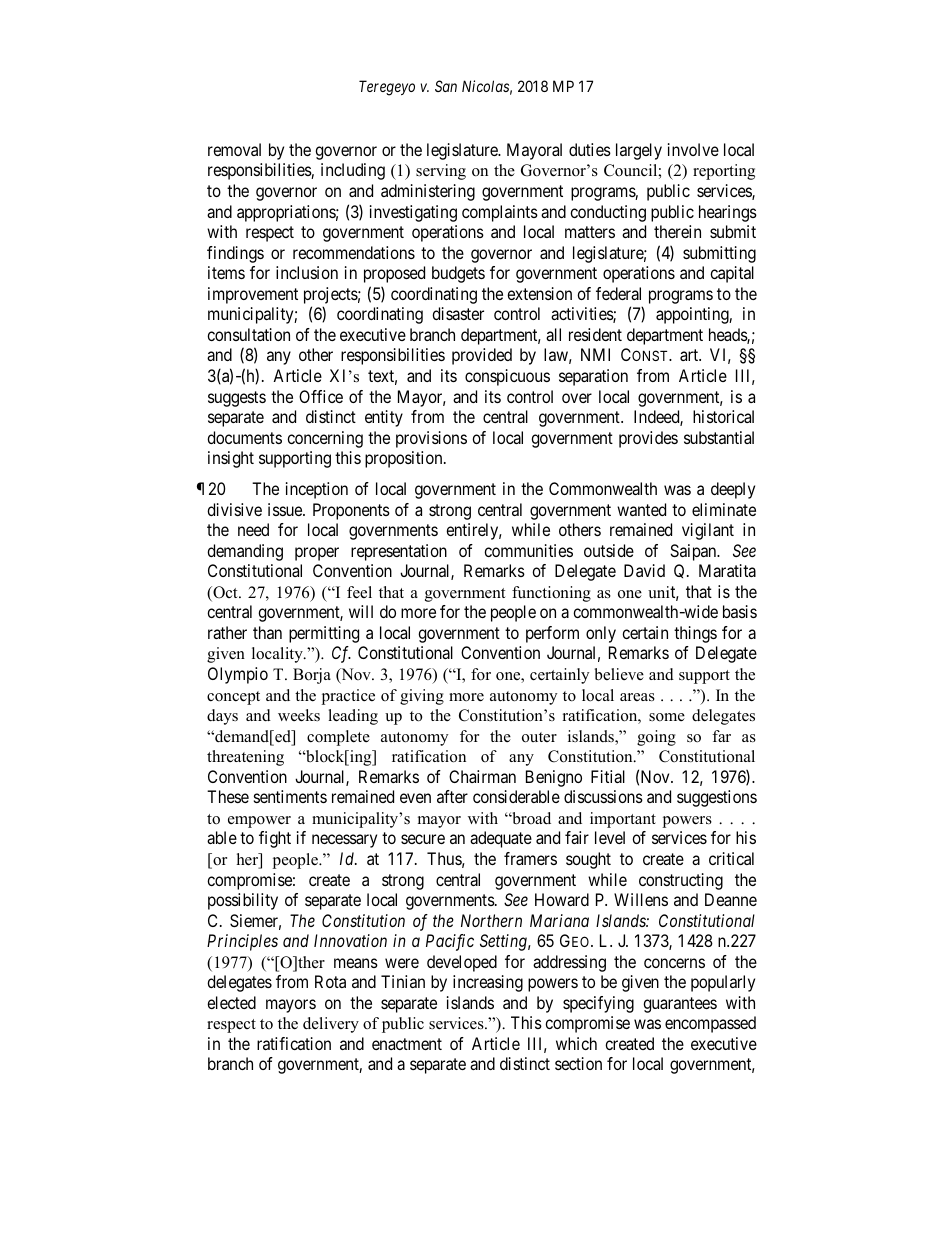 Image resolution: width=952 pixels, height=1233 pixels. What do you see at coordinates (331, 1025) in the screenshot?
I see `delivery` at bounding box center [331, 1025].
